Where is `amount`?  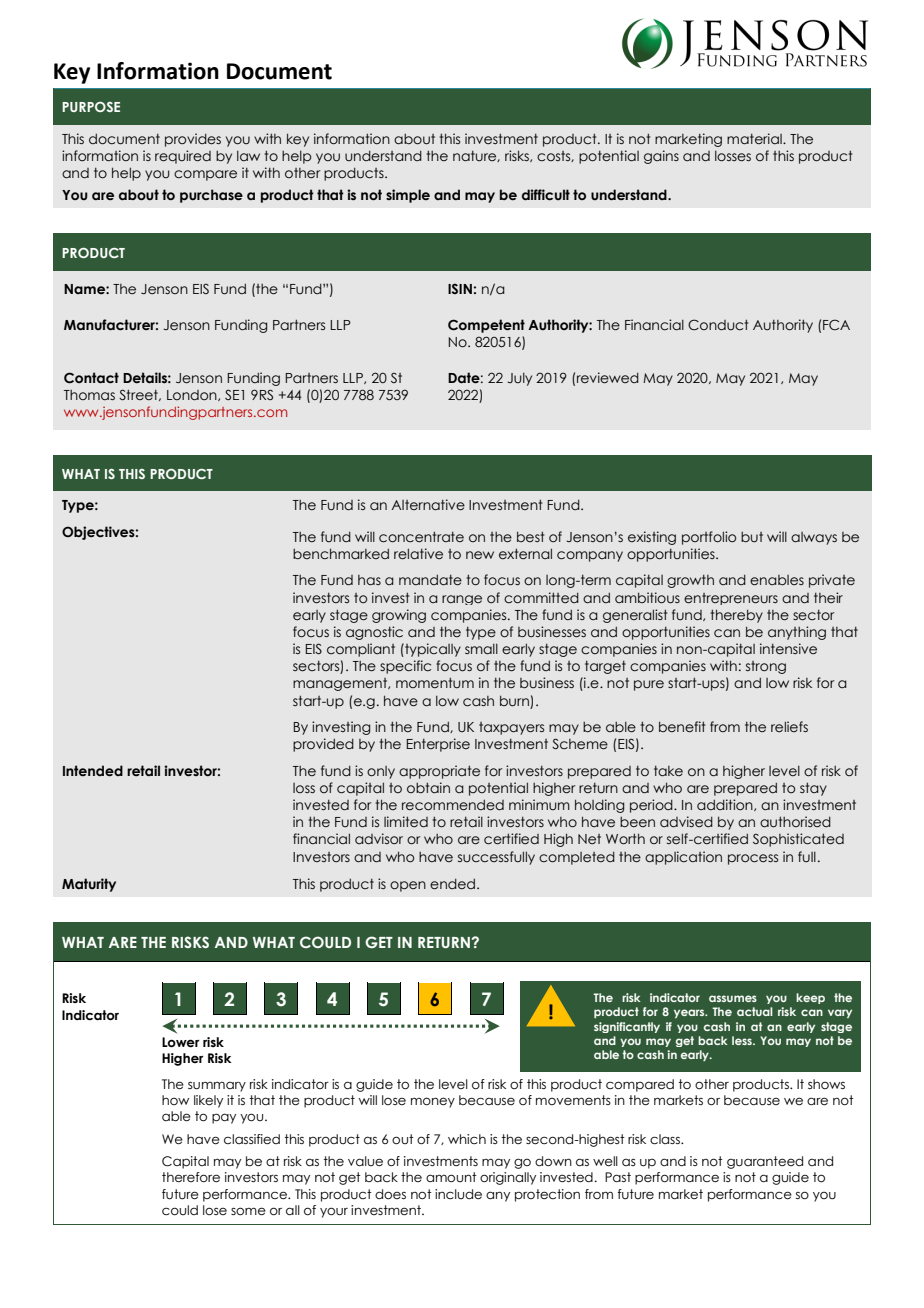
amount is located at coordinates (451, 1177).
